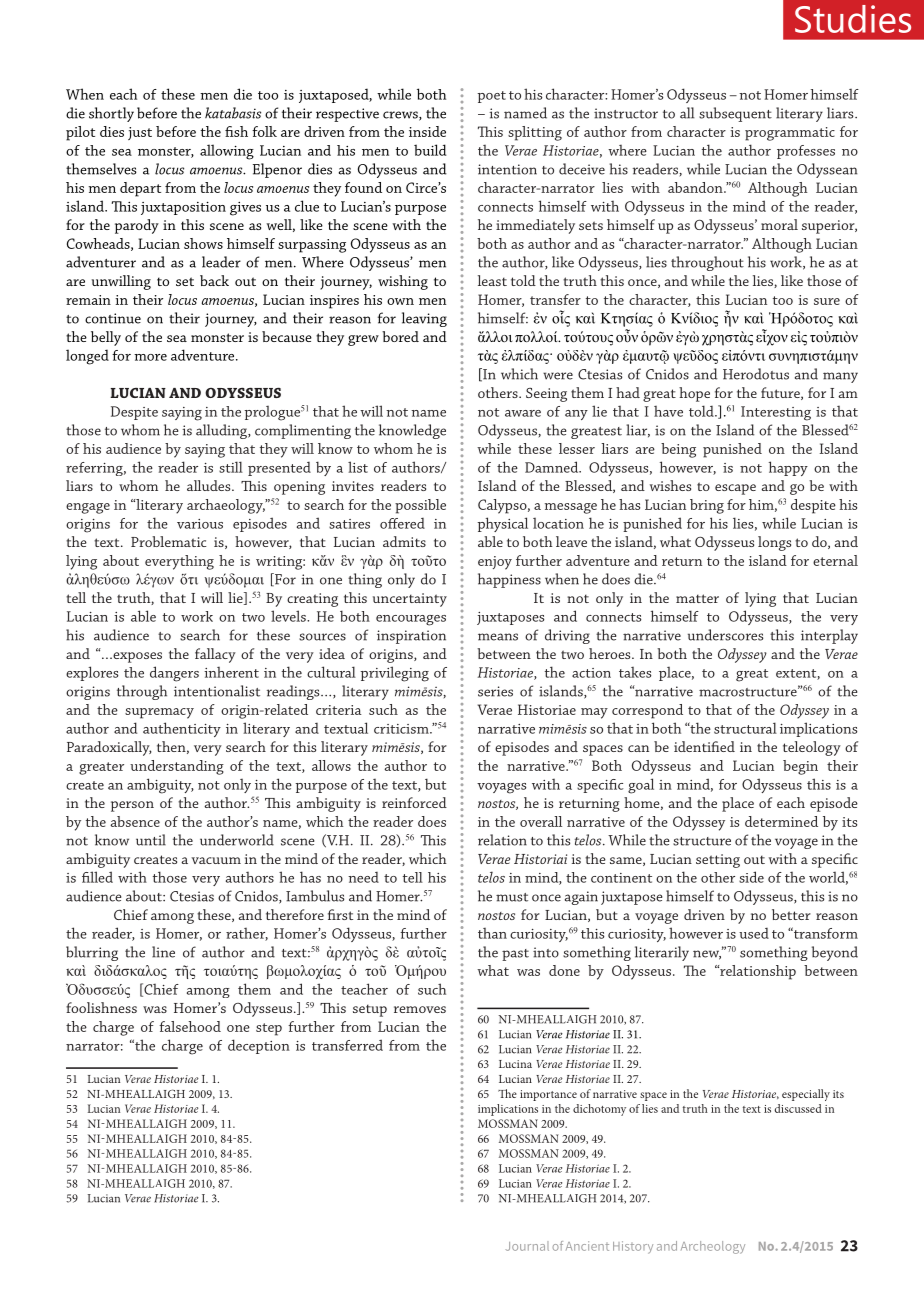  Describe the element at coordinates (430, 150) in the screenshot. I see `build` at that location.
